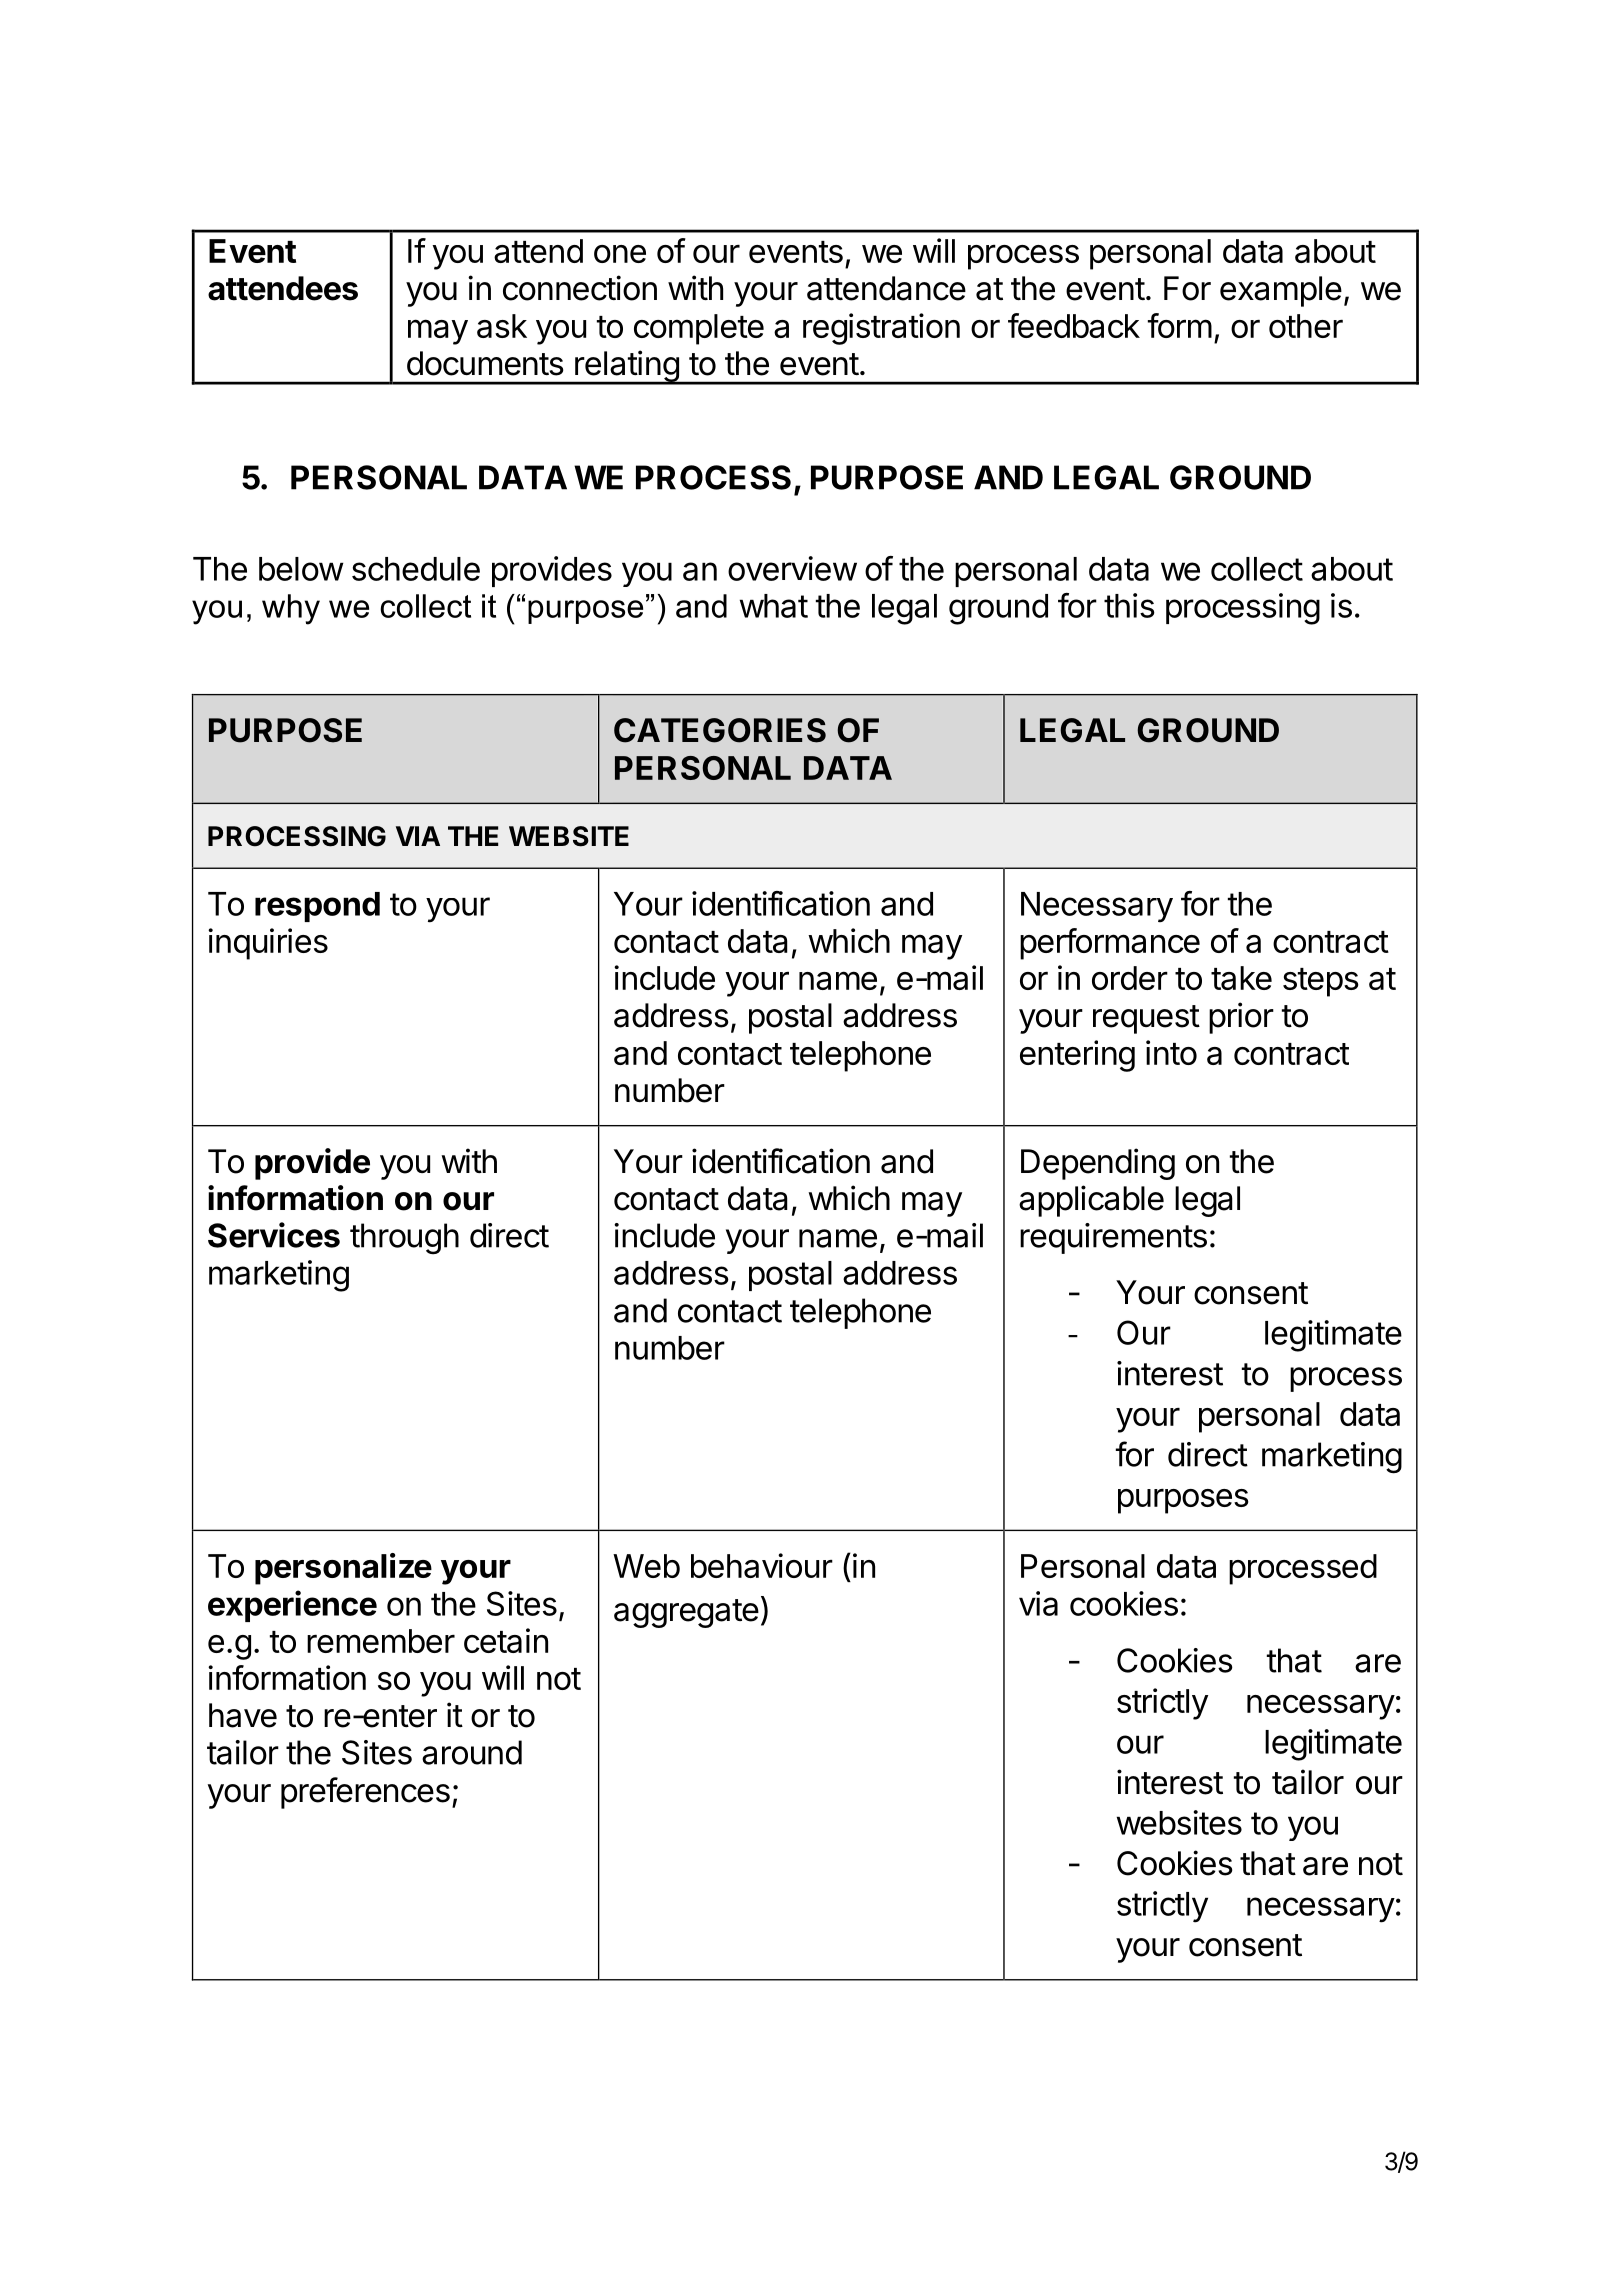  What do you see at coordinates (317, 907) in the image?
I see `respond` at bounding box center [317, 907].
